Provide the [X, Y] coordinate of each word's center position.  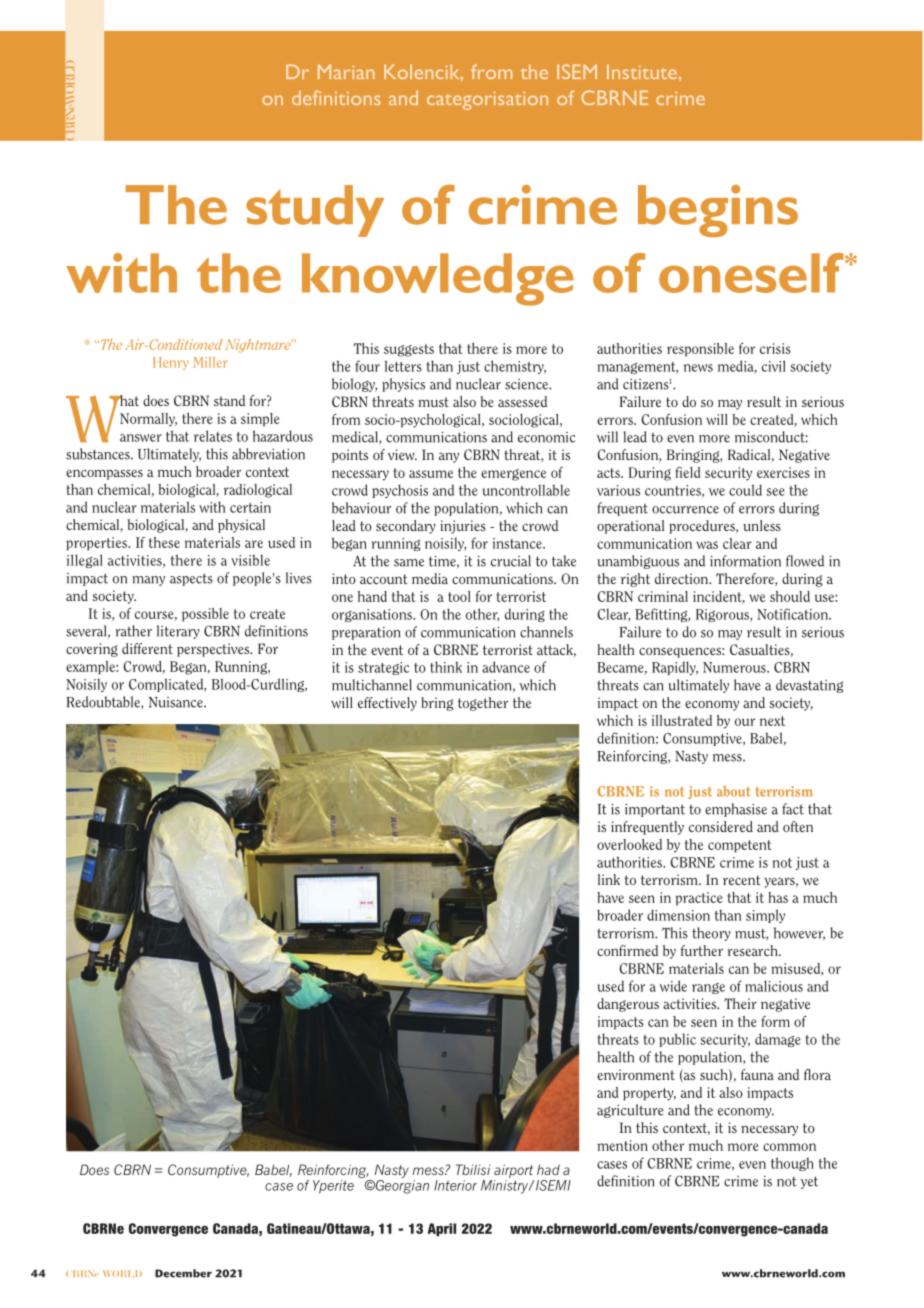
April [441, 1230]
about [733, 791]
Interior [455, 1185]
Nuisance [177, 702]
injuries [463, 527]
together [483, 704]
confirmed [627, 950]
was [707, 545]
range [708, 988]
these [164, 542]
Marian [346, 71]
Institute [642, 71]
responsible [700, 350]
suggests [409, 350]
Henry [171, 363]
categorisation [487, 101]
